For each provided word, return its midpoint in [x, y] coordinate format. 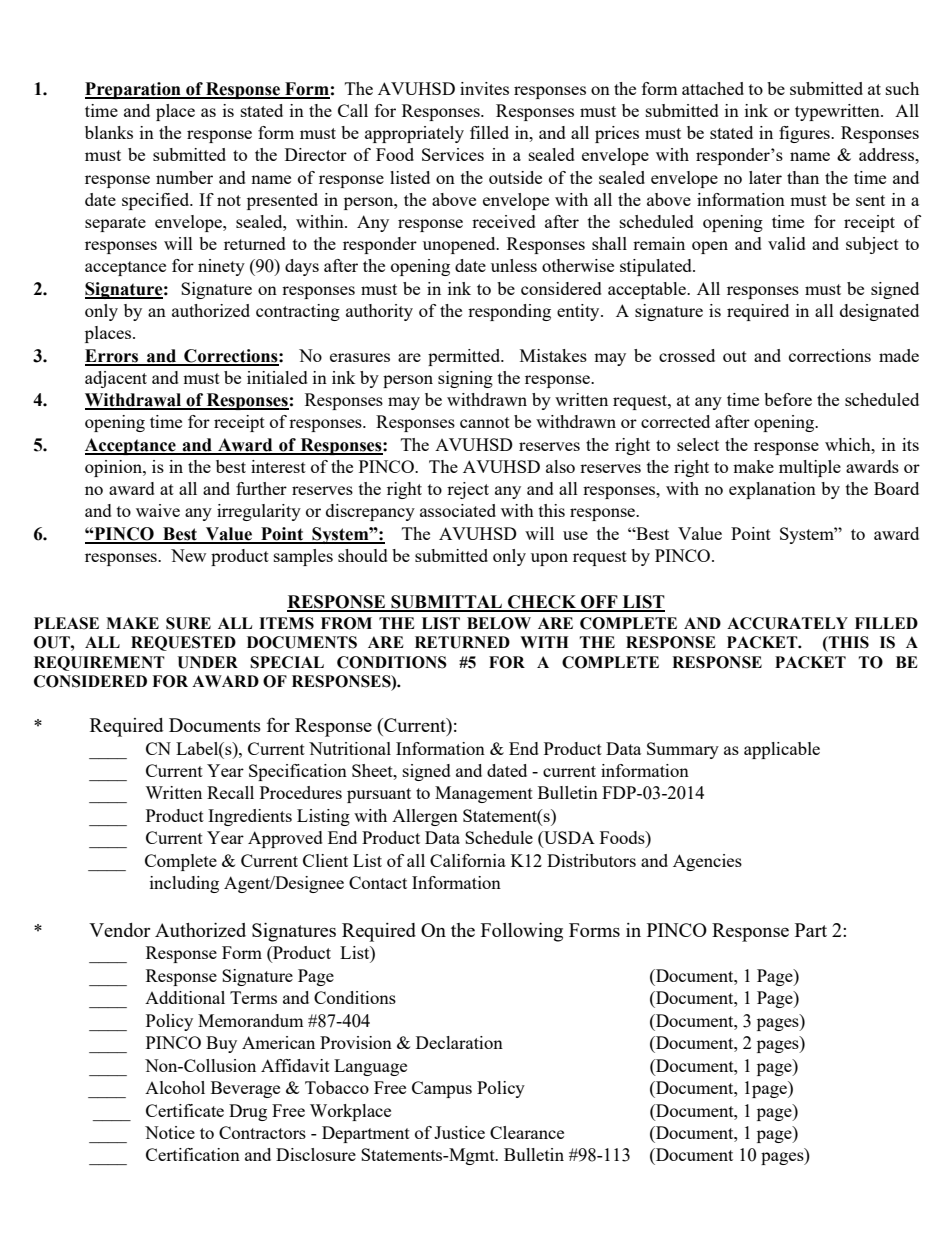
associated [458, 510]
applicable [782, 750]
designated [879, 312]
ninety [221, 267]
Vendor [120, 930]
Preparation [134, 90]
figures [805, 134]
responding [509, 312]
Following [522, 932]
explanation [772, 490]
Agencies [707, 862]
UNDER [207, 662]
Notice [170, 1132]
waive [158, 510]
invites [484, 88]
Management [484, 794]
